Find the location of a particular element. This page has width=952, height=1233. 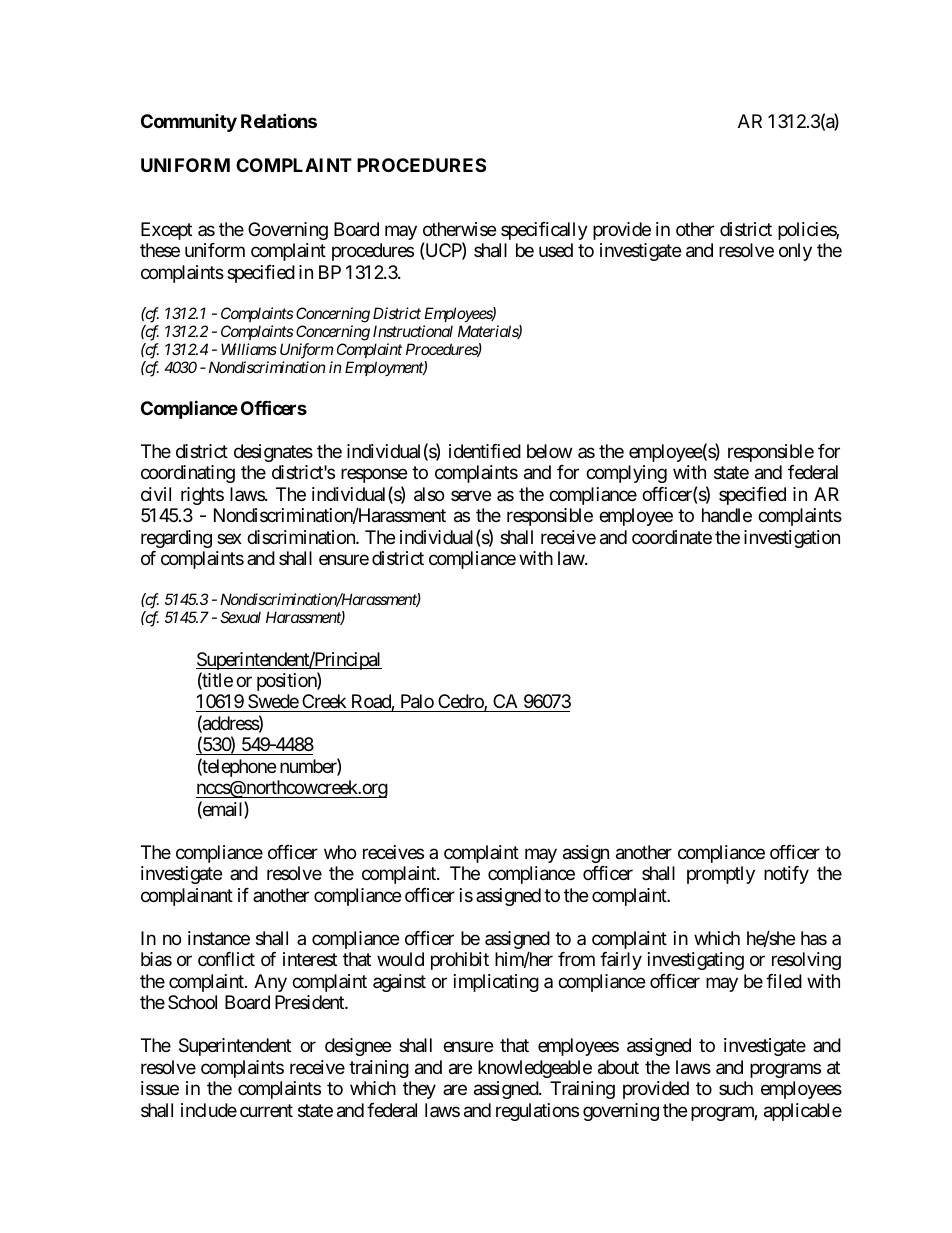

current is located at coordinates (266, 1110).
